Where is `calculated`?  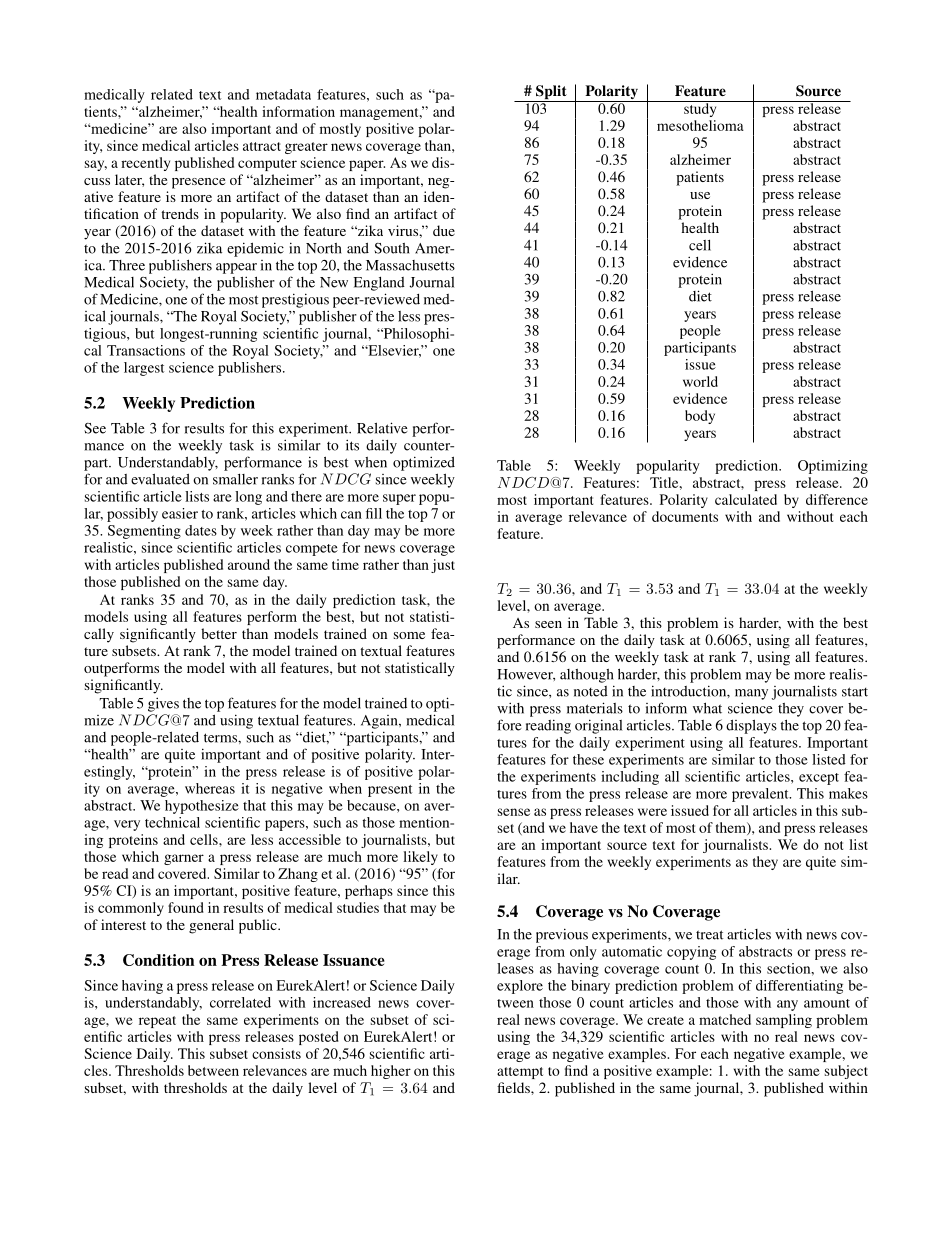 calculated is located at coordinates (746, 499).
